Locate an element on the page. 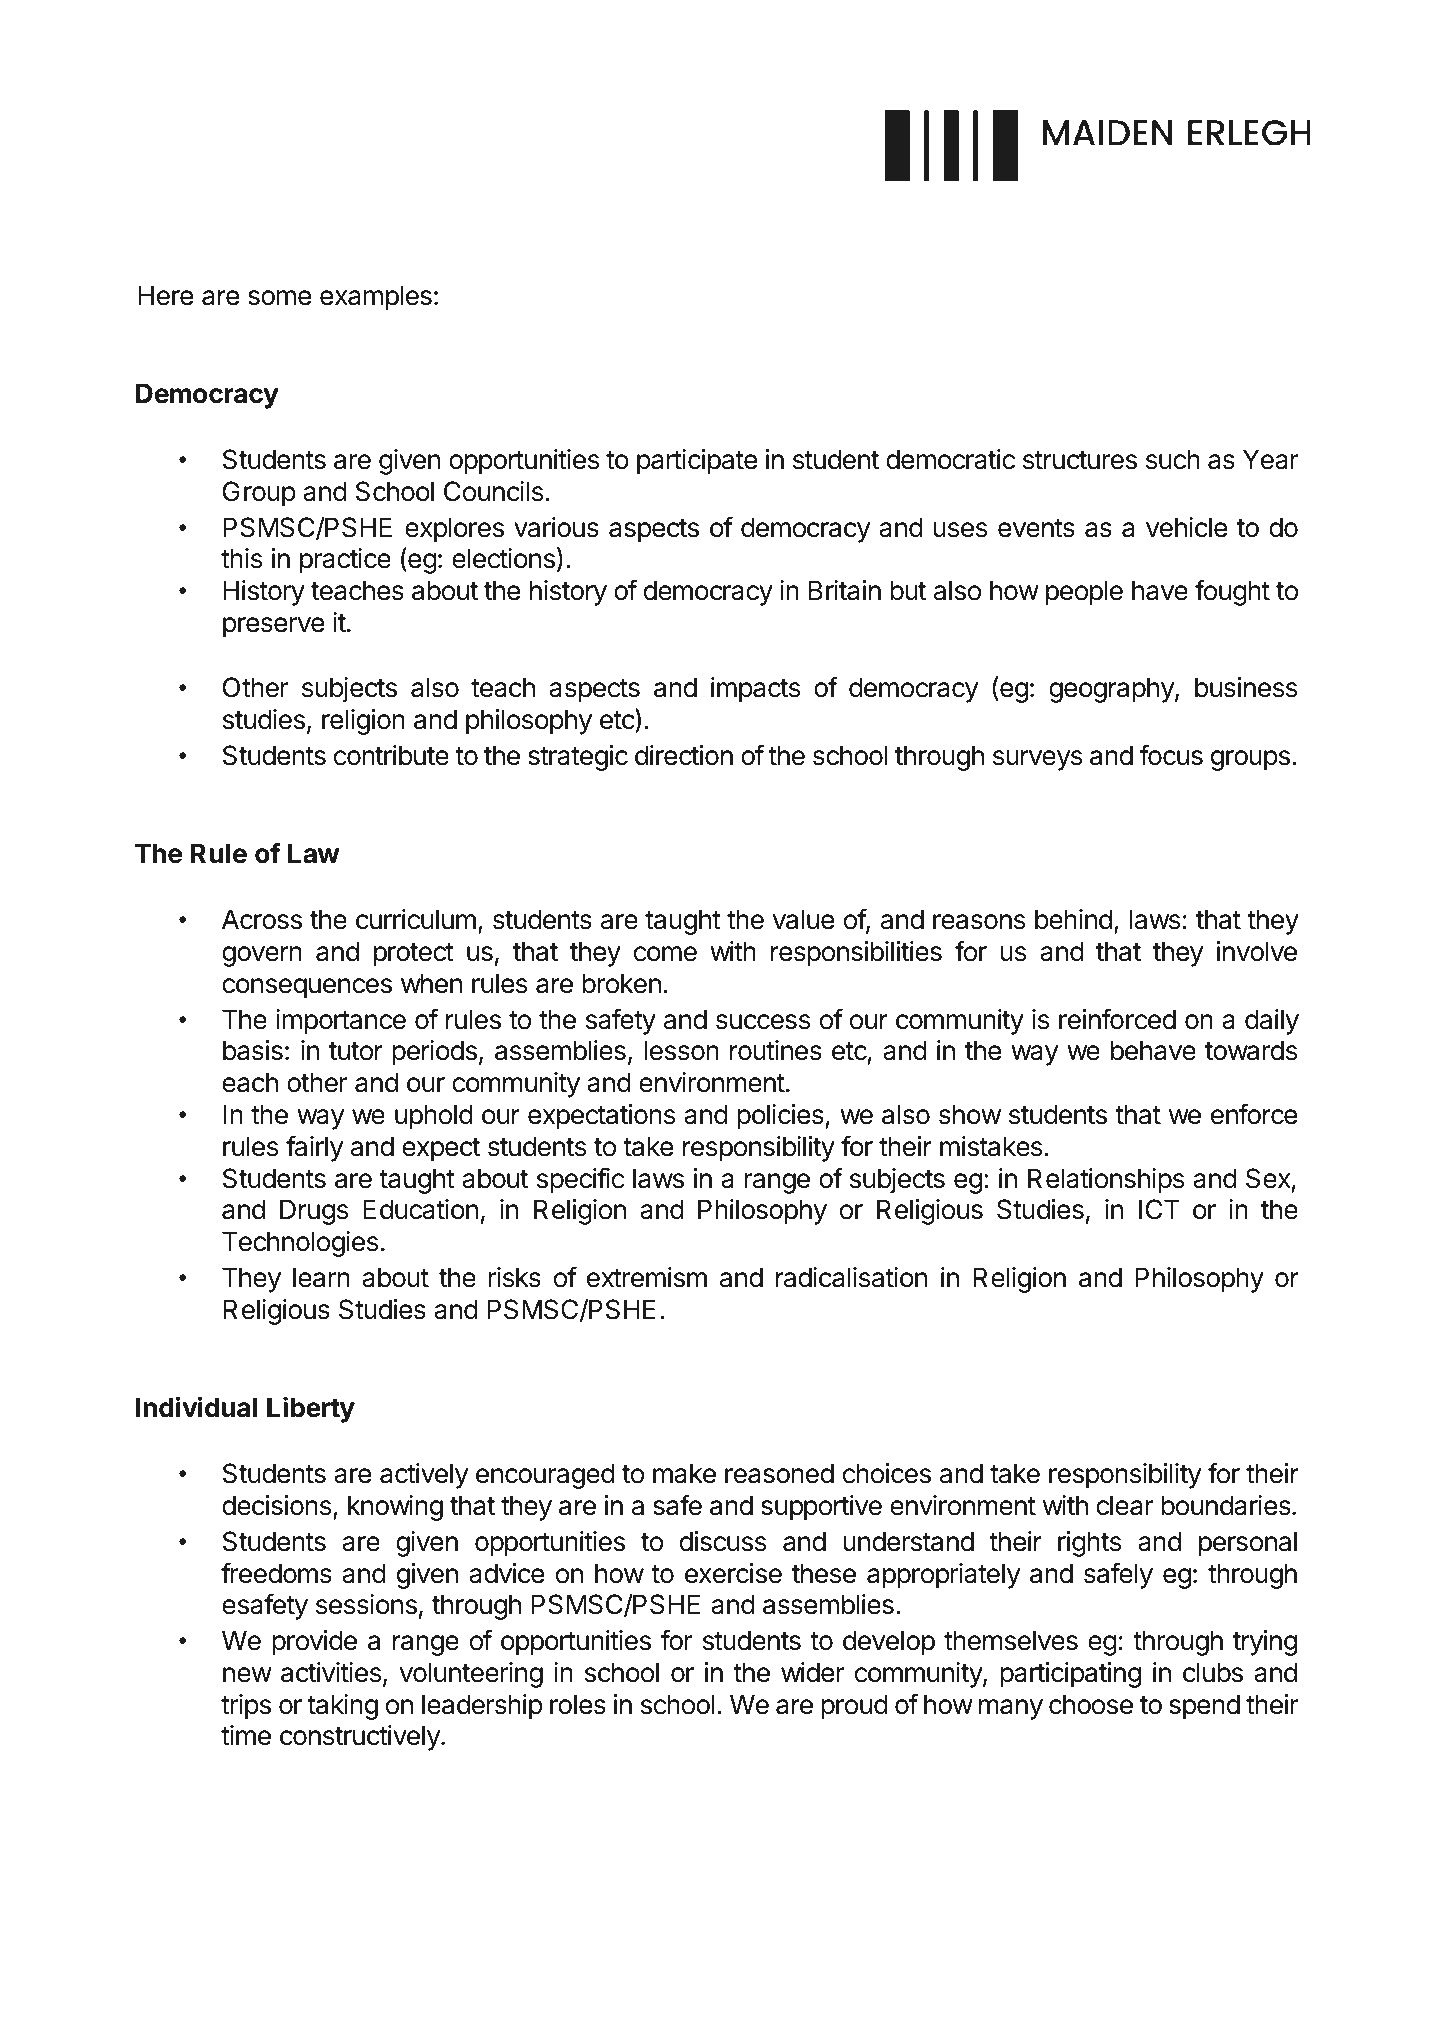 The image size is (1434, 2028). participate is located at coordinates (697, 462).
